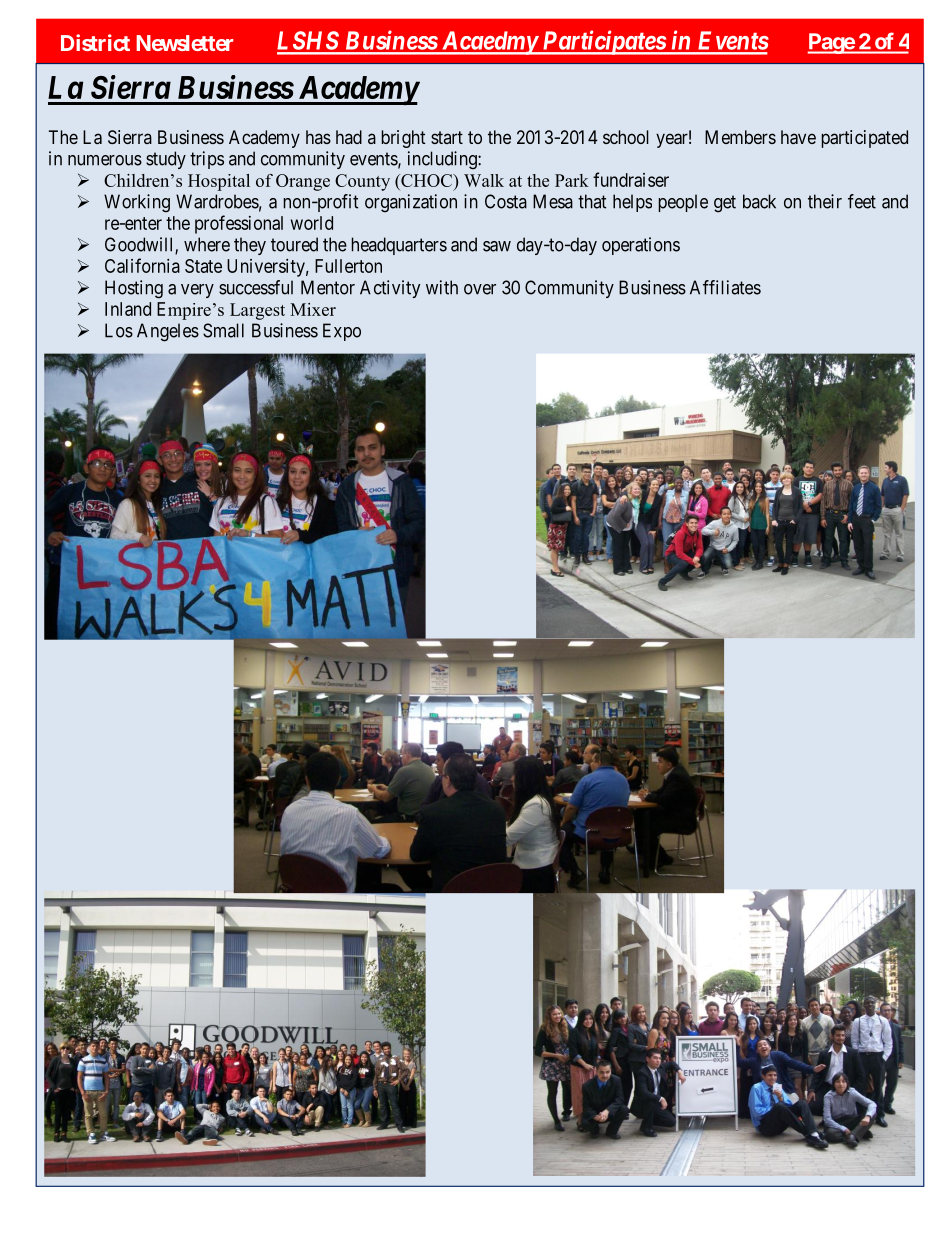 The width and height of the screenshot is (952, 1233). Describe the element at coordinates (95, 42) in the screenshot. I see `District` at that location.
